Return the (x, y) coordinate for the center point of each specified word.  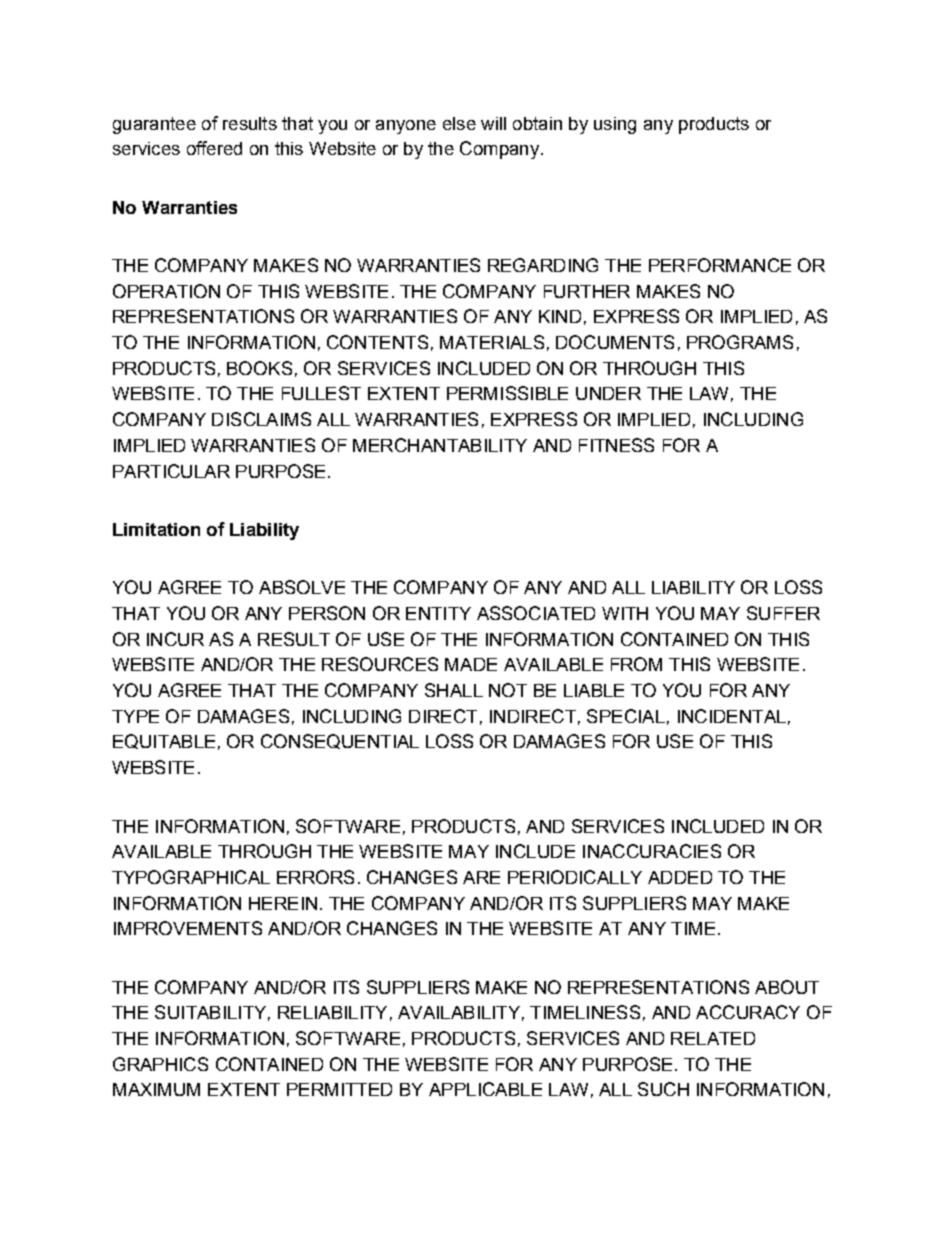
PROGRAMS (740, 342)
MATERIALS (492, 342)
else (459, 123)
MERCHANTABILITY (440, 445)
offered (214, 148)
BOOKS (259, 368)
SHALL (454, 690)
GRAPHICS (160, 1064)
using (615, 125)
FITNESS (616, 445)
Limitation (156, 529)
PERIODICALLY (575, 877)
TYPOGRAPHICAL (191, 877)
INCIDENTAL (732, 716)
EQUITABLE (164, 741)
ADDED (680, 877)
